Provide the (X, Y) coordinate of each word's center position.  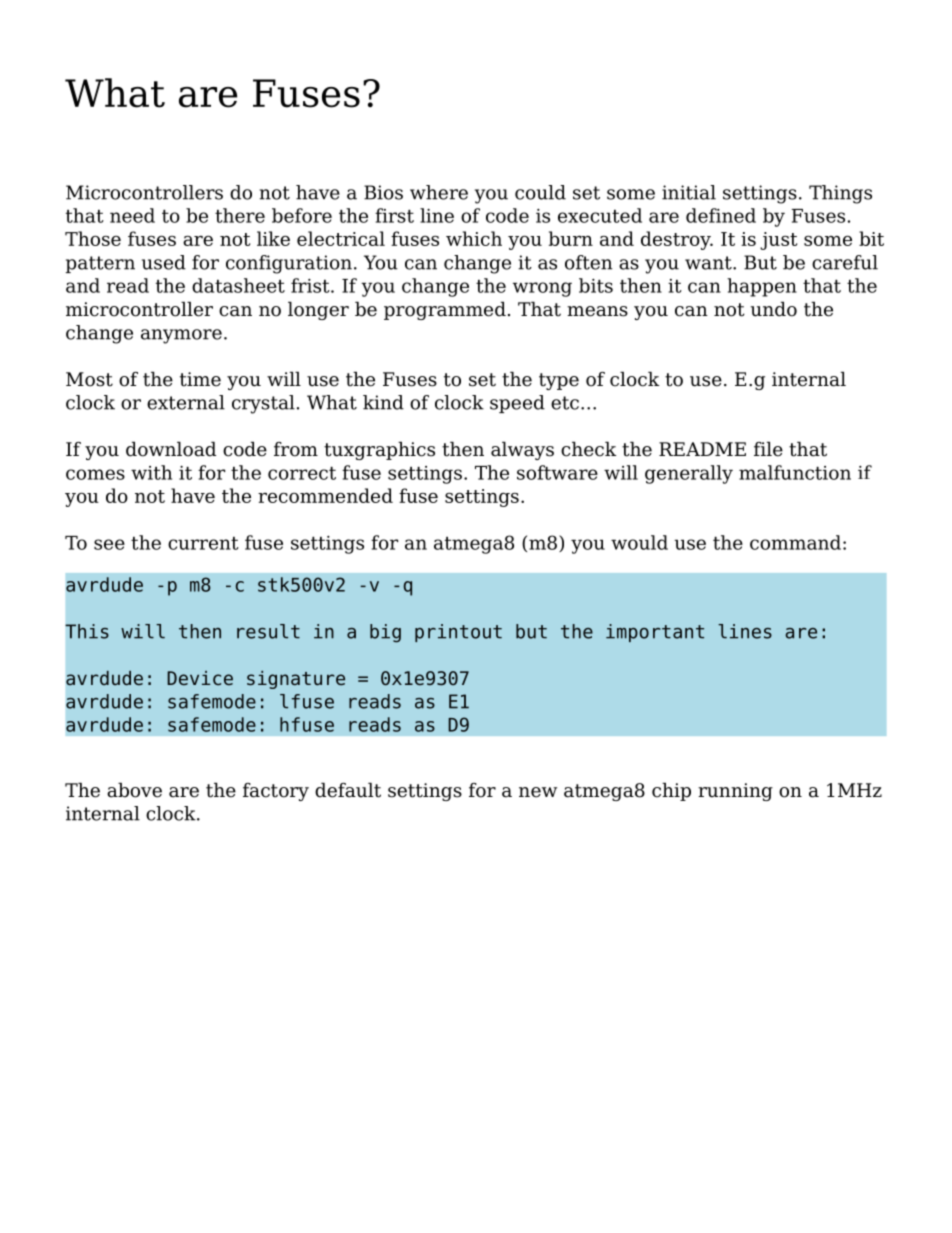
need (132, 215)
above (134, 790)
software (557, 472)
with (151, 472)
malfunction (795, 472)
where (439, 192)
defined (721, 215)
